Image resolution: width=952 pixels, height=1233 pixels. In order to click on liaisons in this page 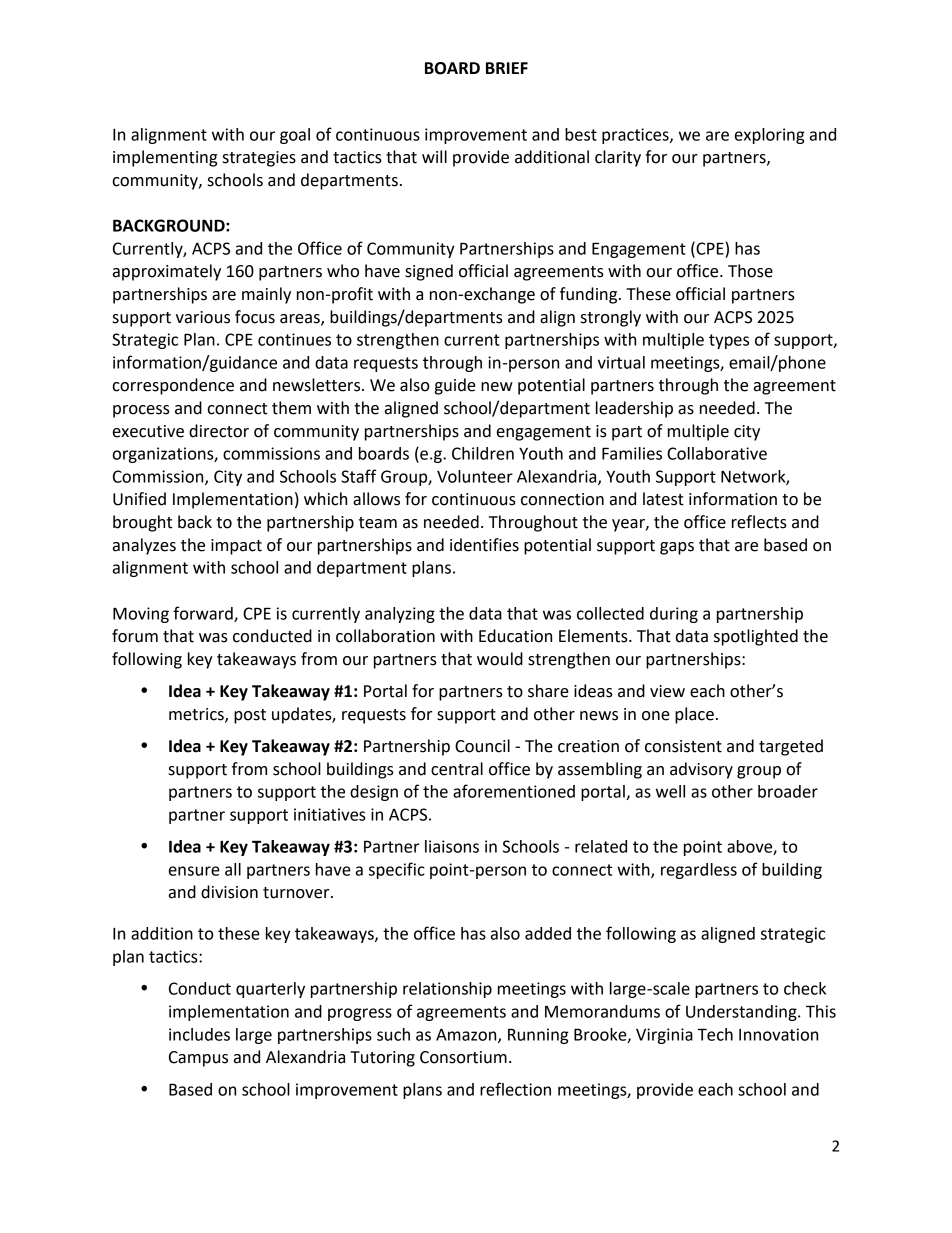, I will do `click(452, 846)`.
